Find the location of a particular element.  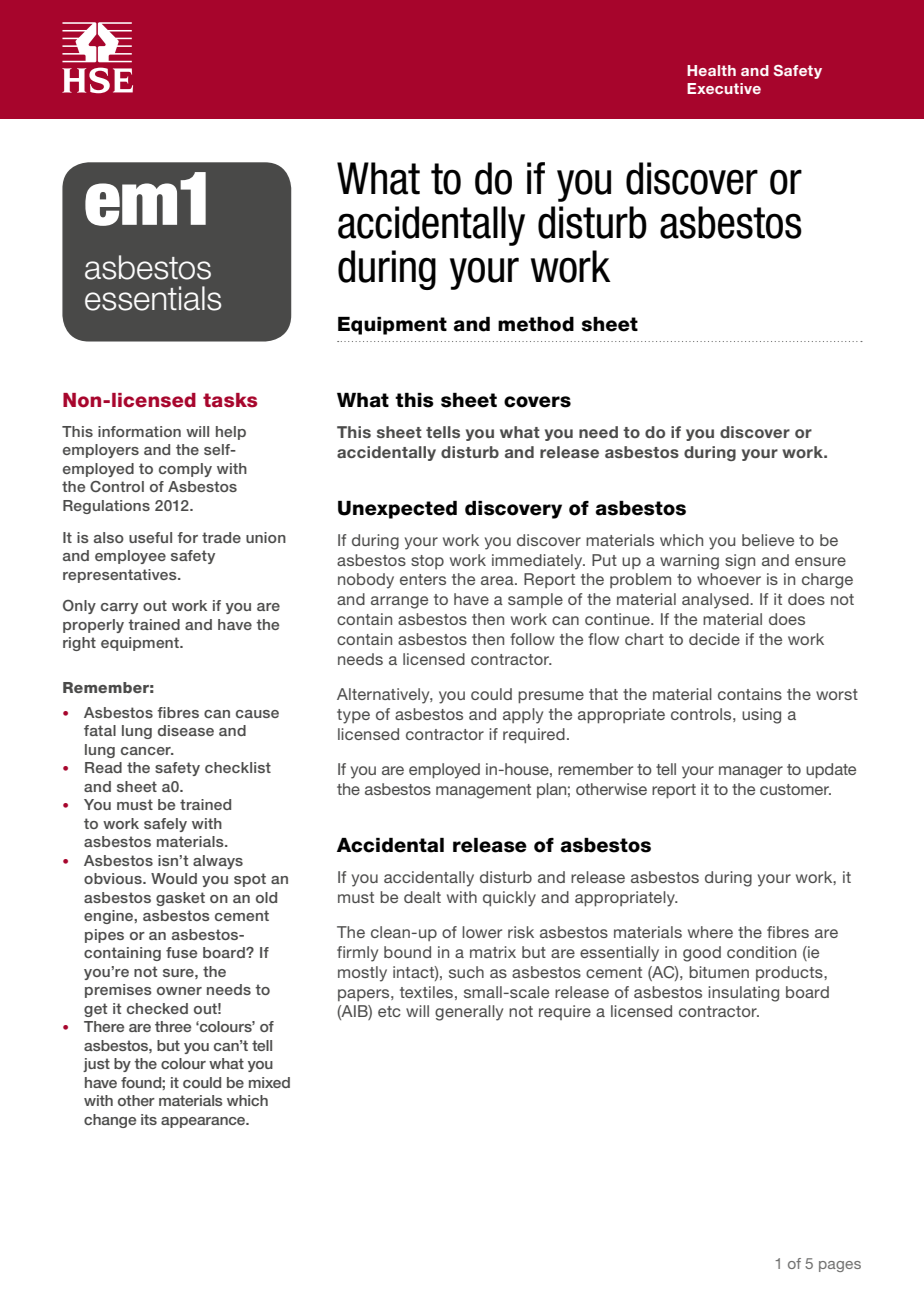

appearance is located at coordinates (204, 1122).
